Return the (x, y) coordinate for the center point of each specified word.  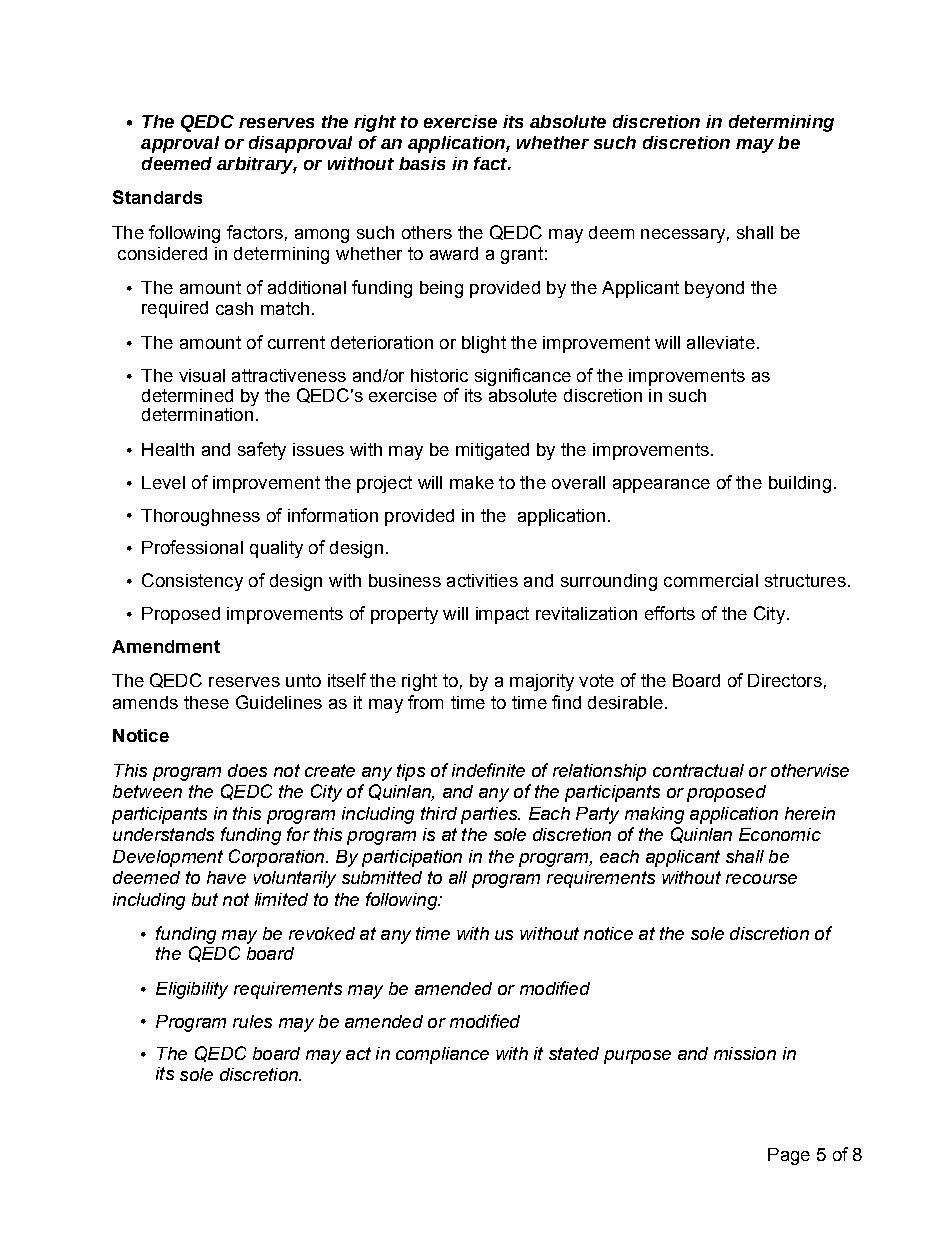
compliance (442, 1055)
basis (422, 163)
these (206, 702)
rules (252, 1021)
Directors (785, 680)
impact (502, 615)
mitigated (492, 451)
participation (412, 858)
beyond (714, 289)
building (800, 484)
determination (197, 414)
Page (789, 1156)
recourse (761, 879)
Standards (157, 197)
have (226, 877)
